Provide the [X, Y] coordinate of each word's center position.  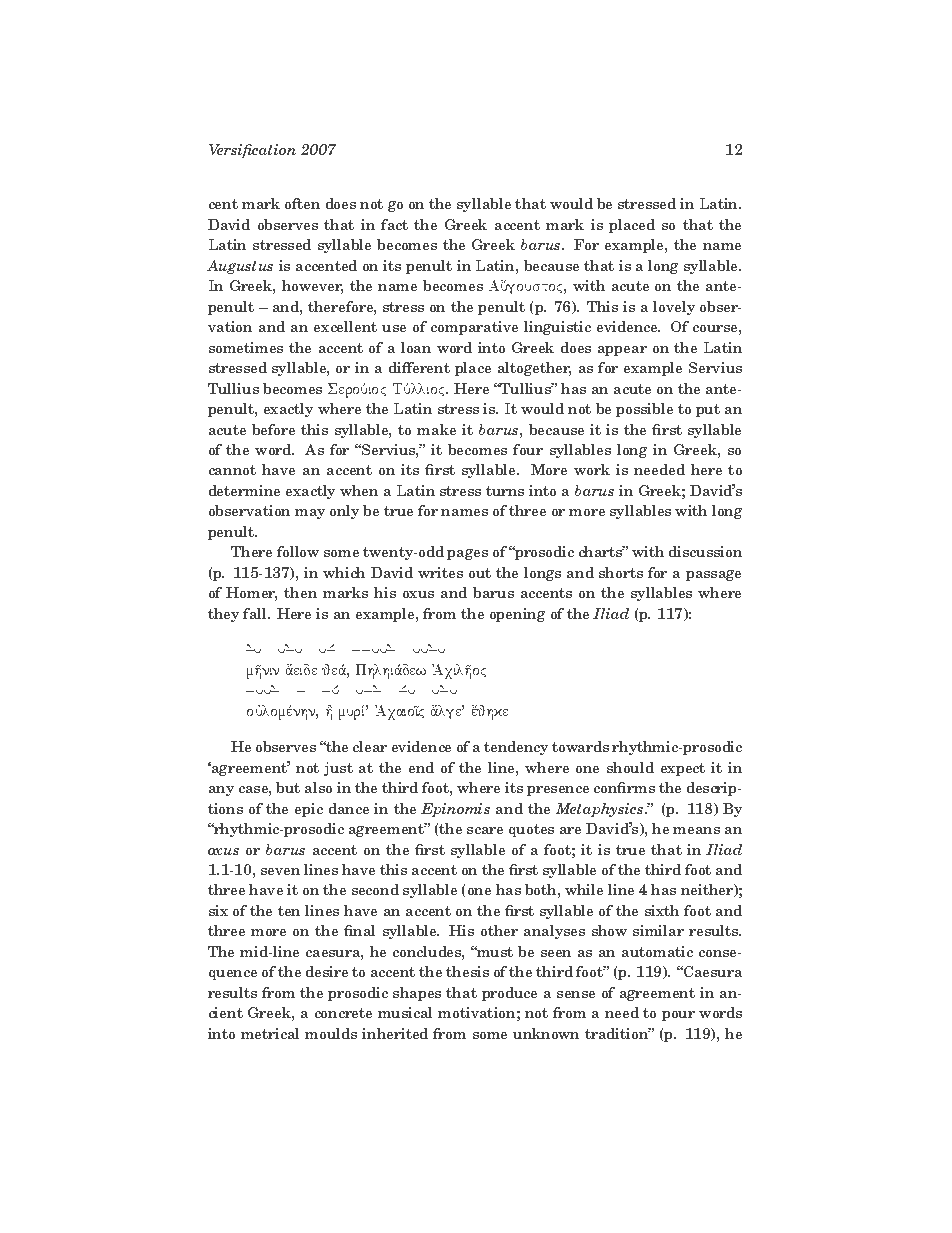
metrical [270, 1033]
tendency [516, 748]
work [592, 469]
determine [244, 490]
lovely [674, 308]
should [630, 767]
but [288, 787]
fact [394, 224]
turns [505, 491]
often [302, 203]
